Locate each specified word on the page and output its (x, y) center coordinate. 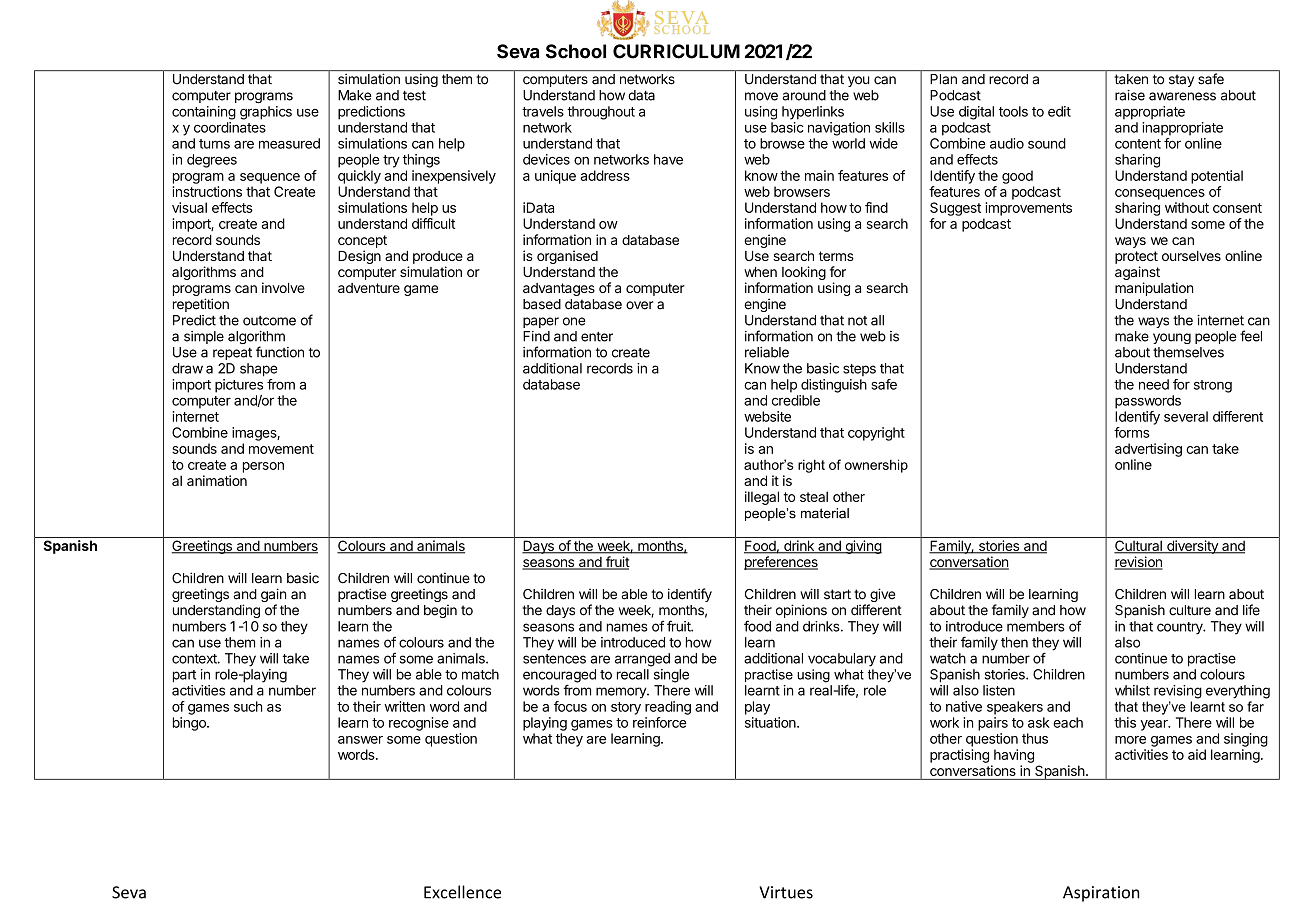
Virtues (786, 892)
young (1172, 338)
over (640, 305)
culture (1190, 610)
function (280, 352)
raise (1130, 95)
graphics (266, 113)
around (804, 95)
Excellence (462, 892)
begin (440, 611)
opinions (801, 611)
